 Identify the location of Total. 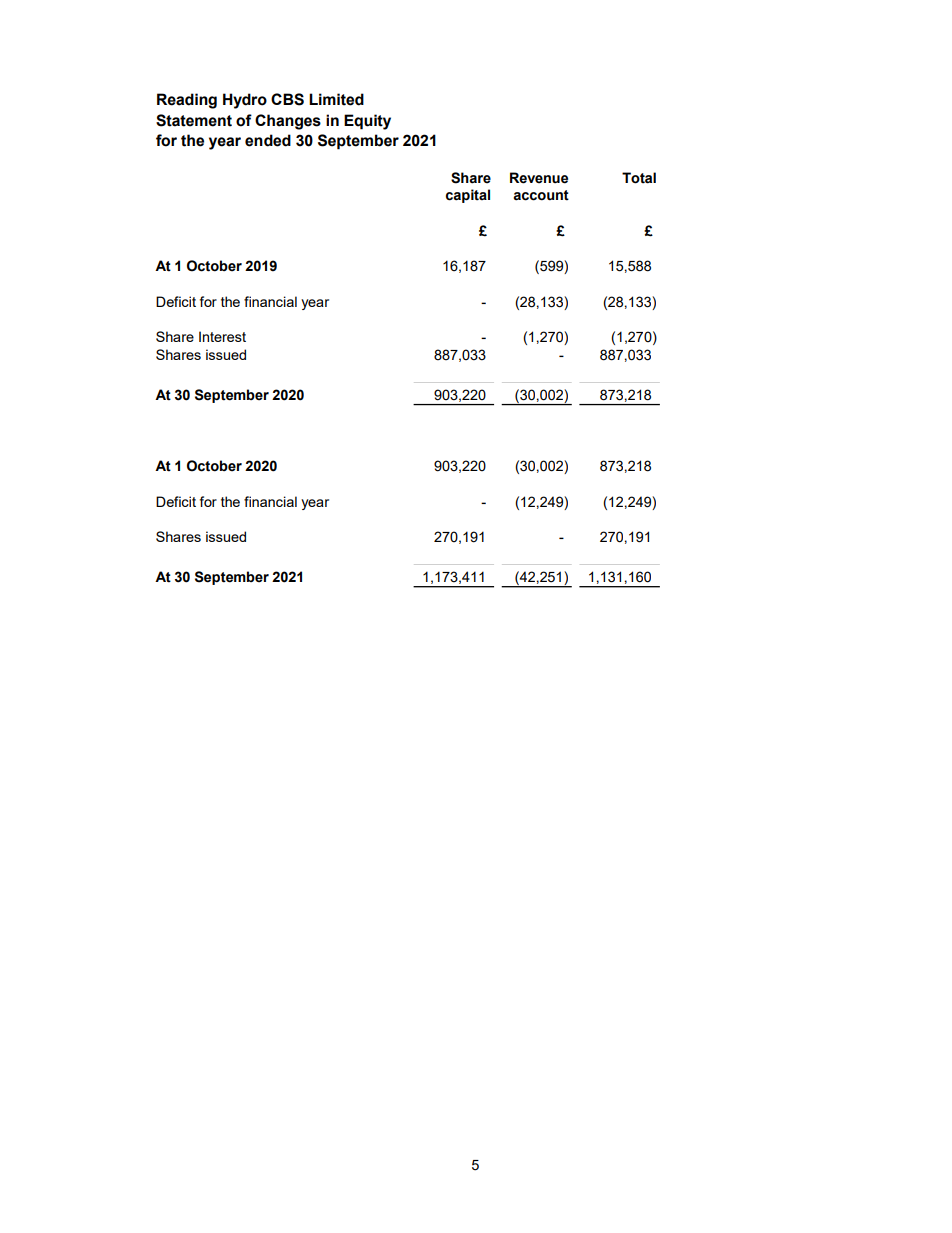
(639, 178).
